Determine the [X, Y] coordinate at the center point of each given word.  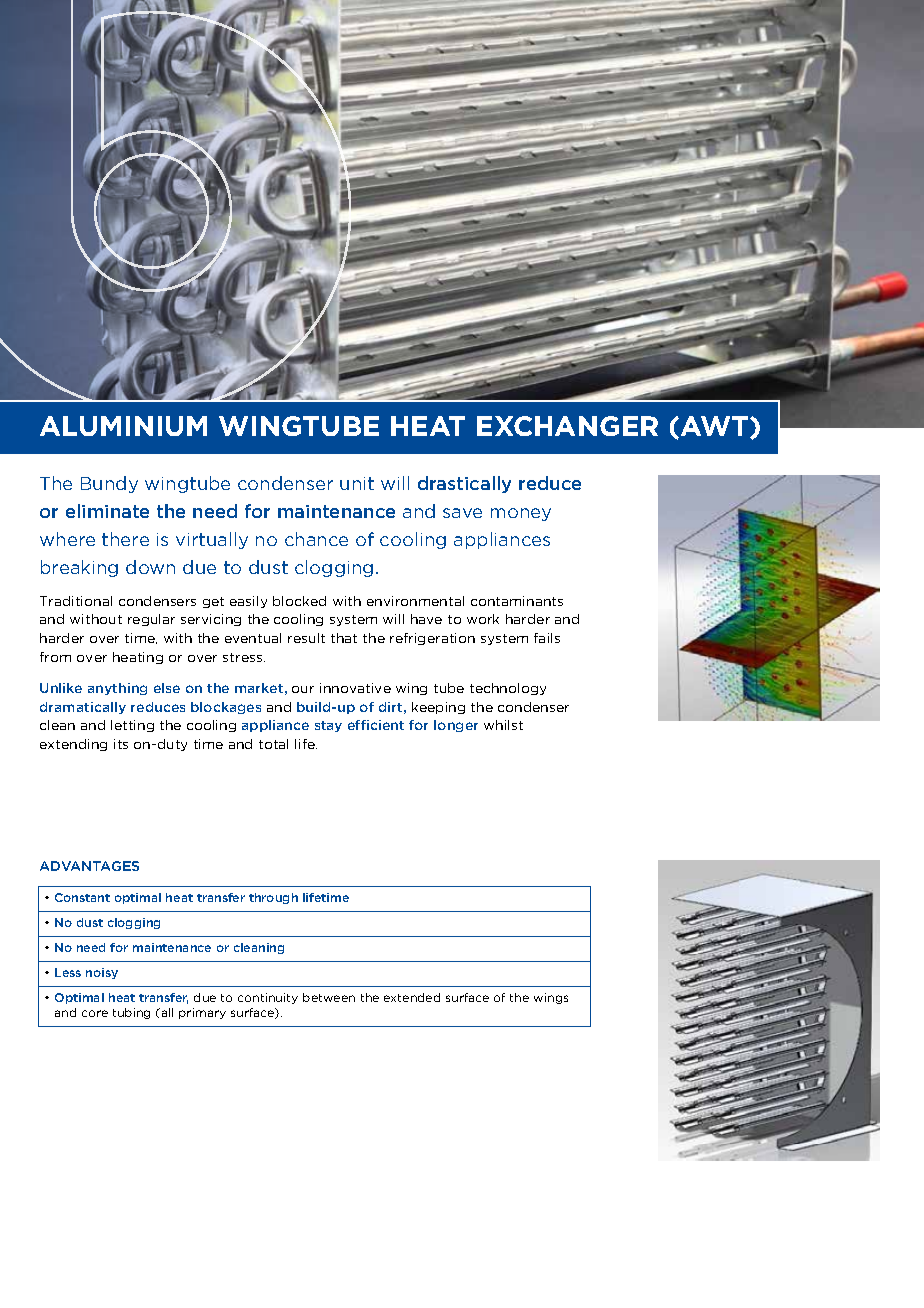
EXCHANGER [567, 426]
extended [412, 997]
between [329, 997]
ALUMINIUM [123, 426]
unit [357, 483]
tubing [131, 1013]
